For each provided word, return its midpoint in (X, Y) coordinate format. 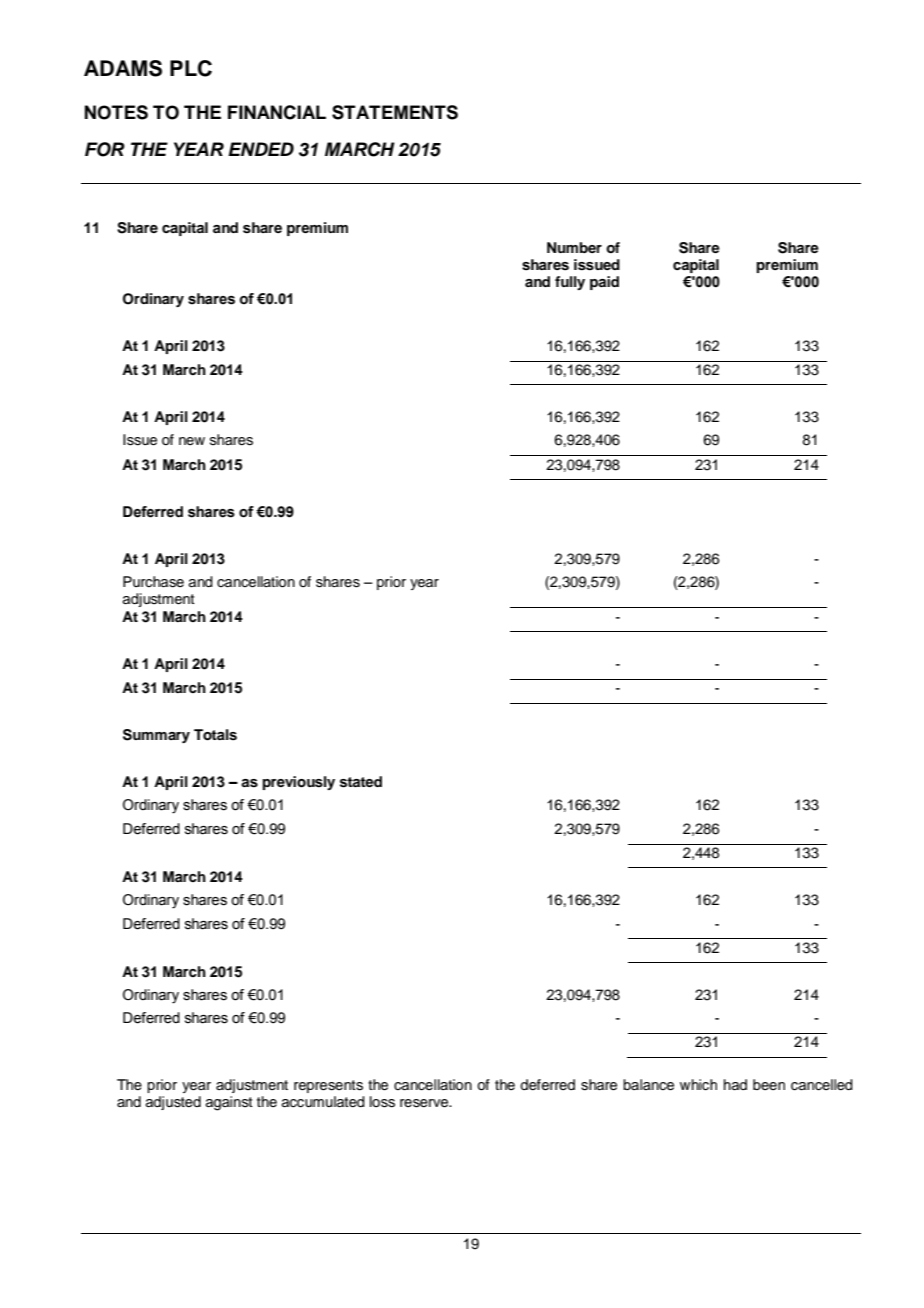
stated (361, 782)
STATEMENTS (395, 112)
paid (604, 283)
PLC (191, 68)
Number (574, 247)
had (735, 1084)
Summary (156, 736)
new (192, 441)
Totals (215, 735)
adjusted (173, 1103)
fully (570, 283)
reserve (425, 1103)
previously (298, 783)
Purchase (153, 582)
